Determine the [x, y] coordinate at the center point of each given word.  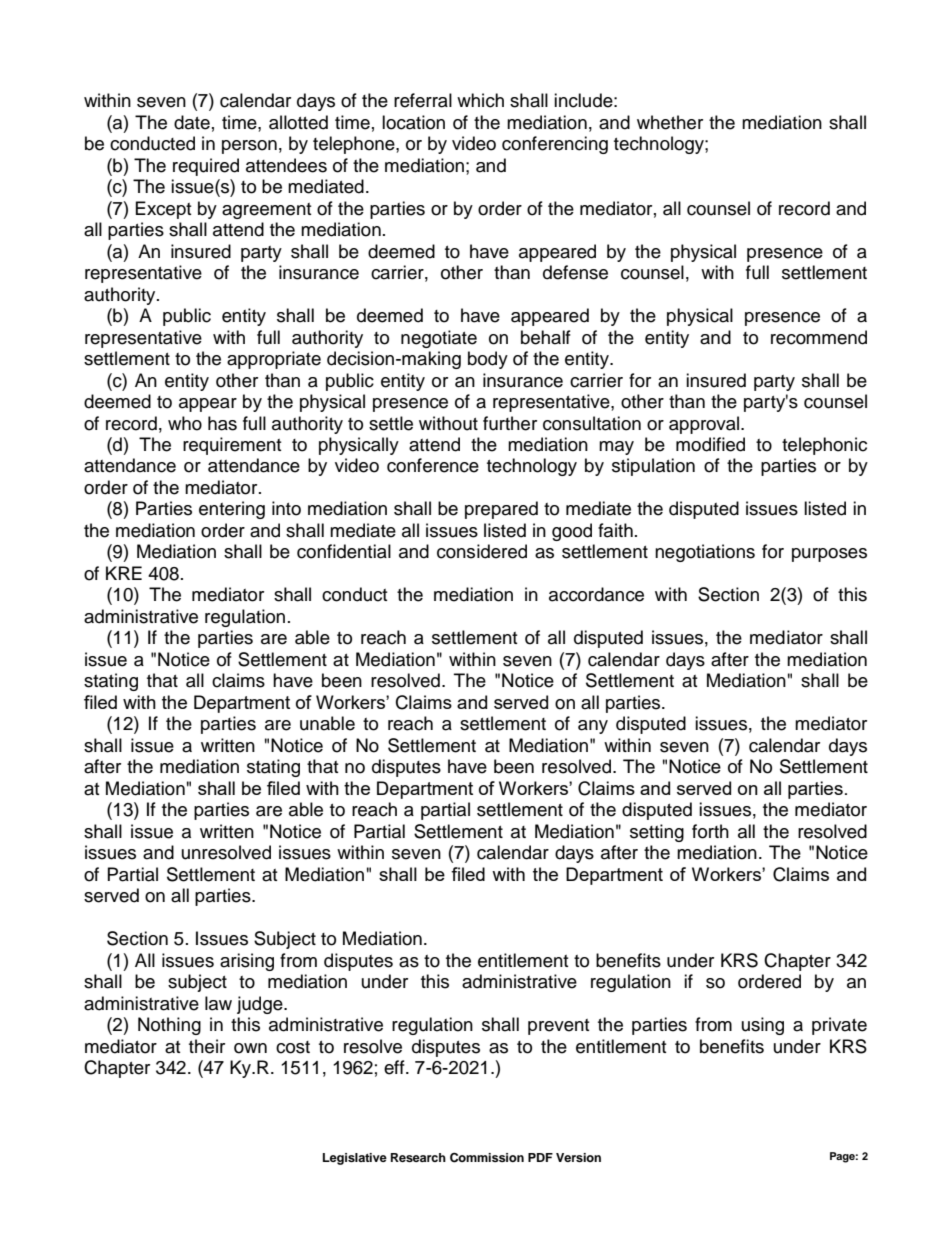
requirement [232, 446]
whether [670, 122]
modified [710, 444]
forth [710, 831]
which [480, 100]
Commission [487, 1158]
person [249, 147]
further [510, 423]
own [250, 1048]
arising [247, 962]
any [593, 727]
